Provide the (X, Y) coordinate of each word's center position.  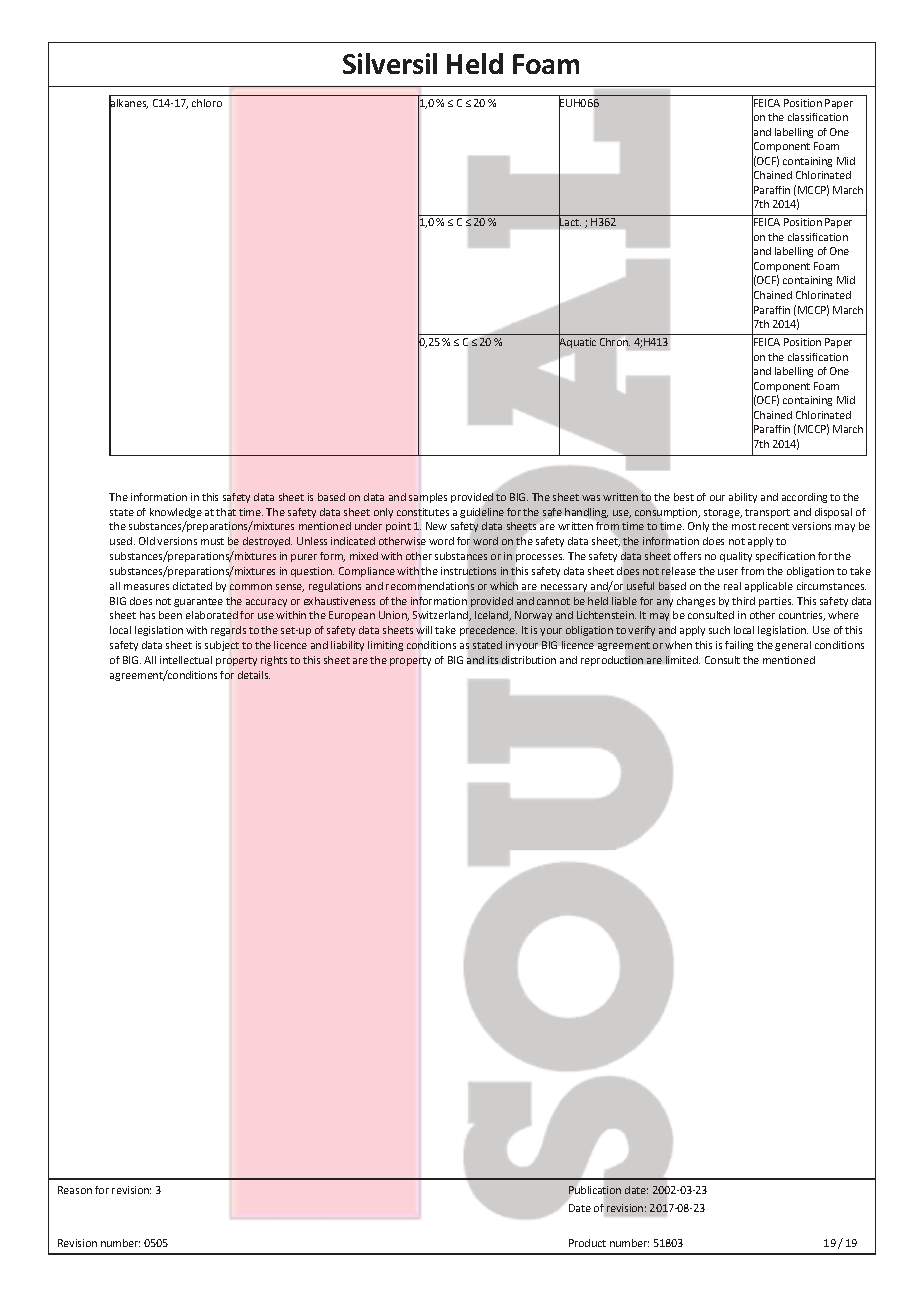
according (804, 498)
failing (739, 646)
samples (428, 498)
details (254, 675)
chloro (207, 103)
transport (767, 513)
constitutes (423, 512)
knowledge (176, 513)
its (493, 660)
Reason (75, 1190)
